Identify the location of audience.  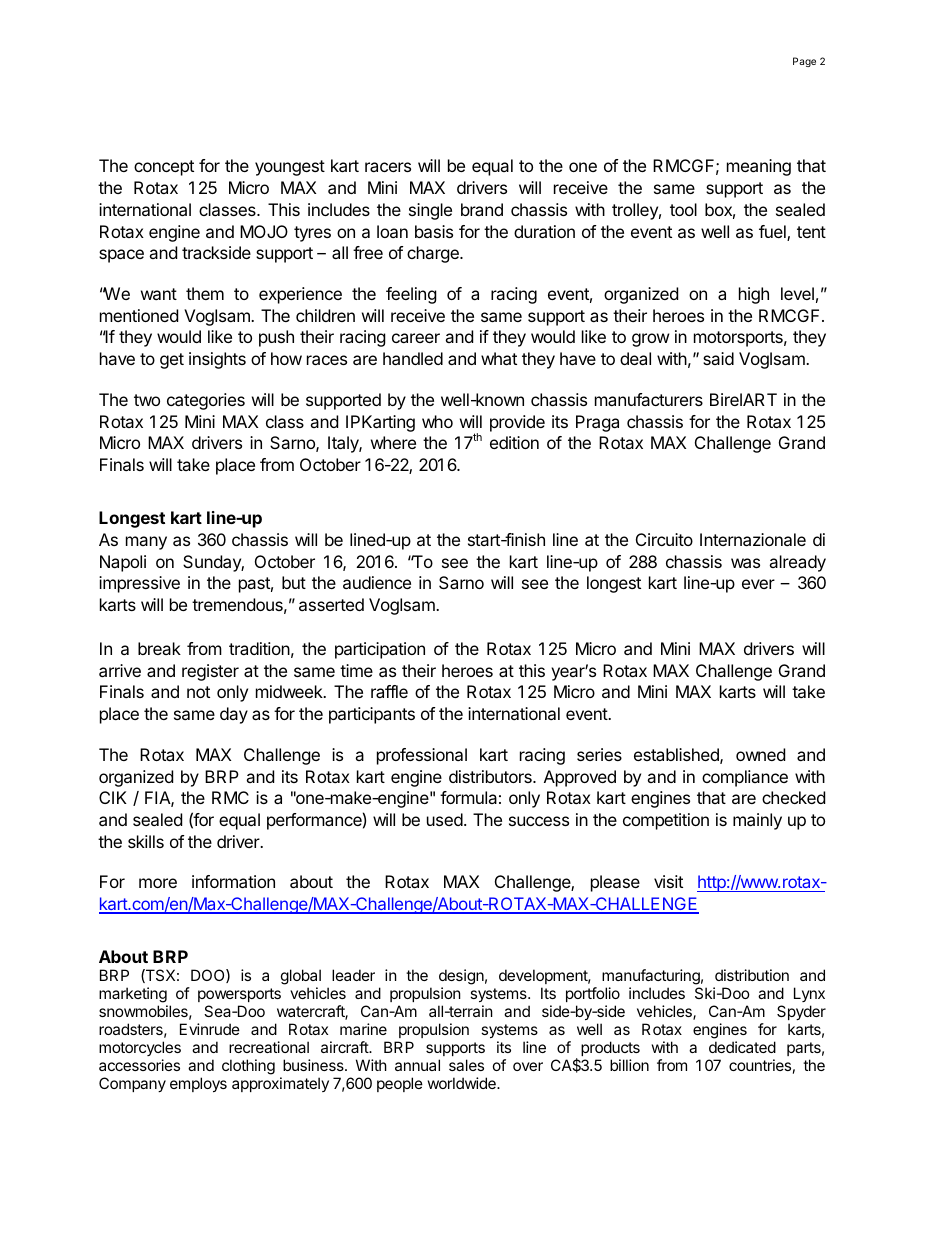
(377, 582).
